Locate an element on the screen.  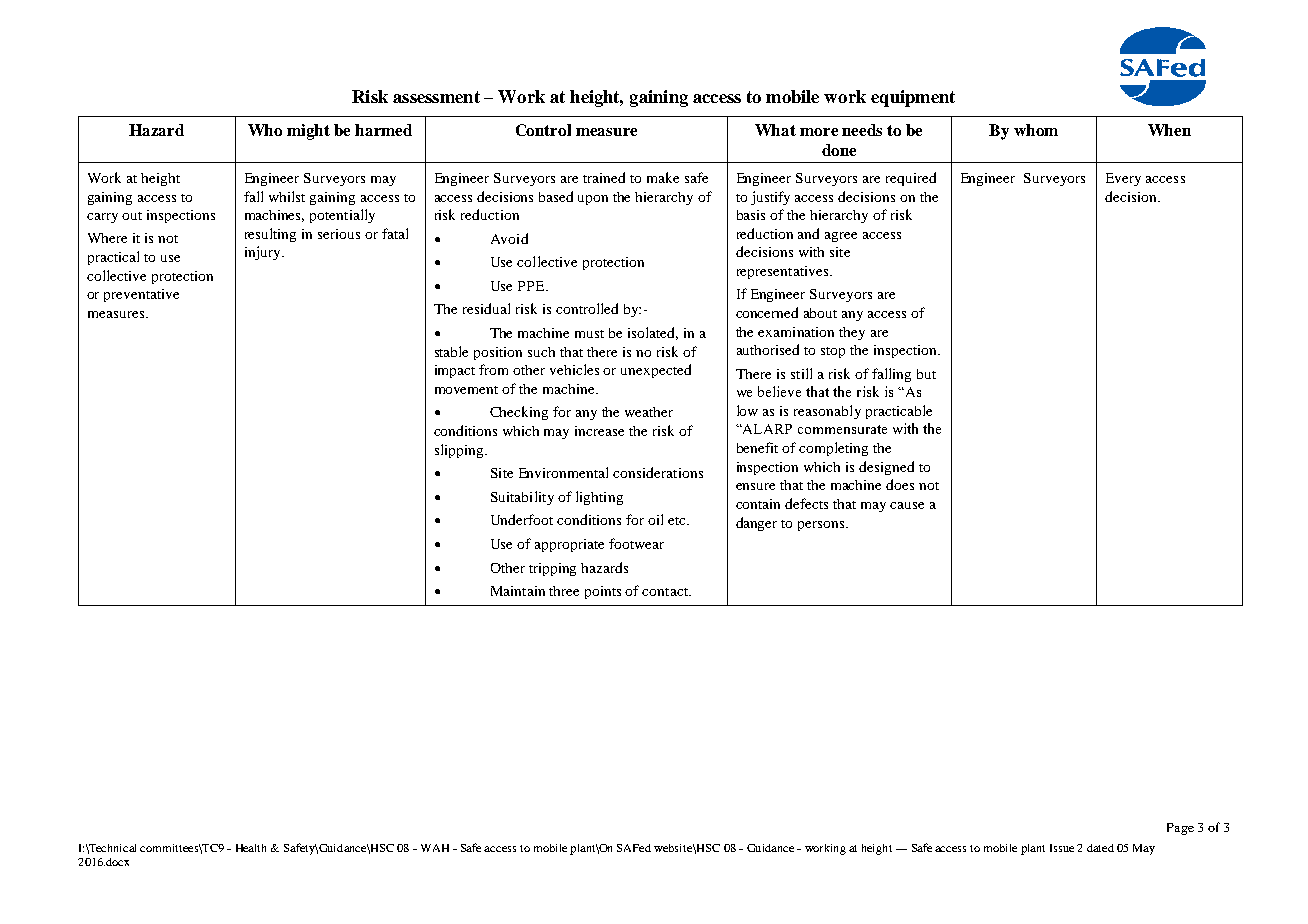
Issue is located at coordinates (1062, 848).
